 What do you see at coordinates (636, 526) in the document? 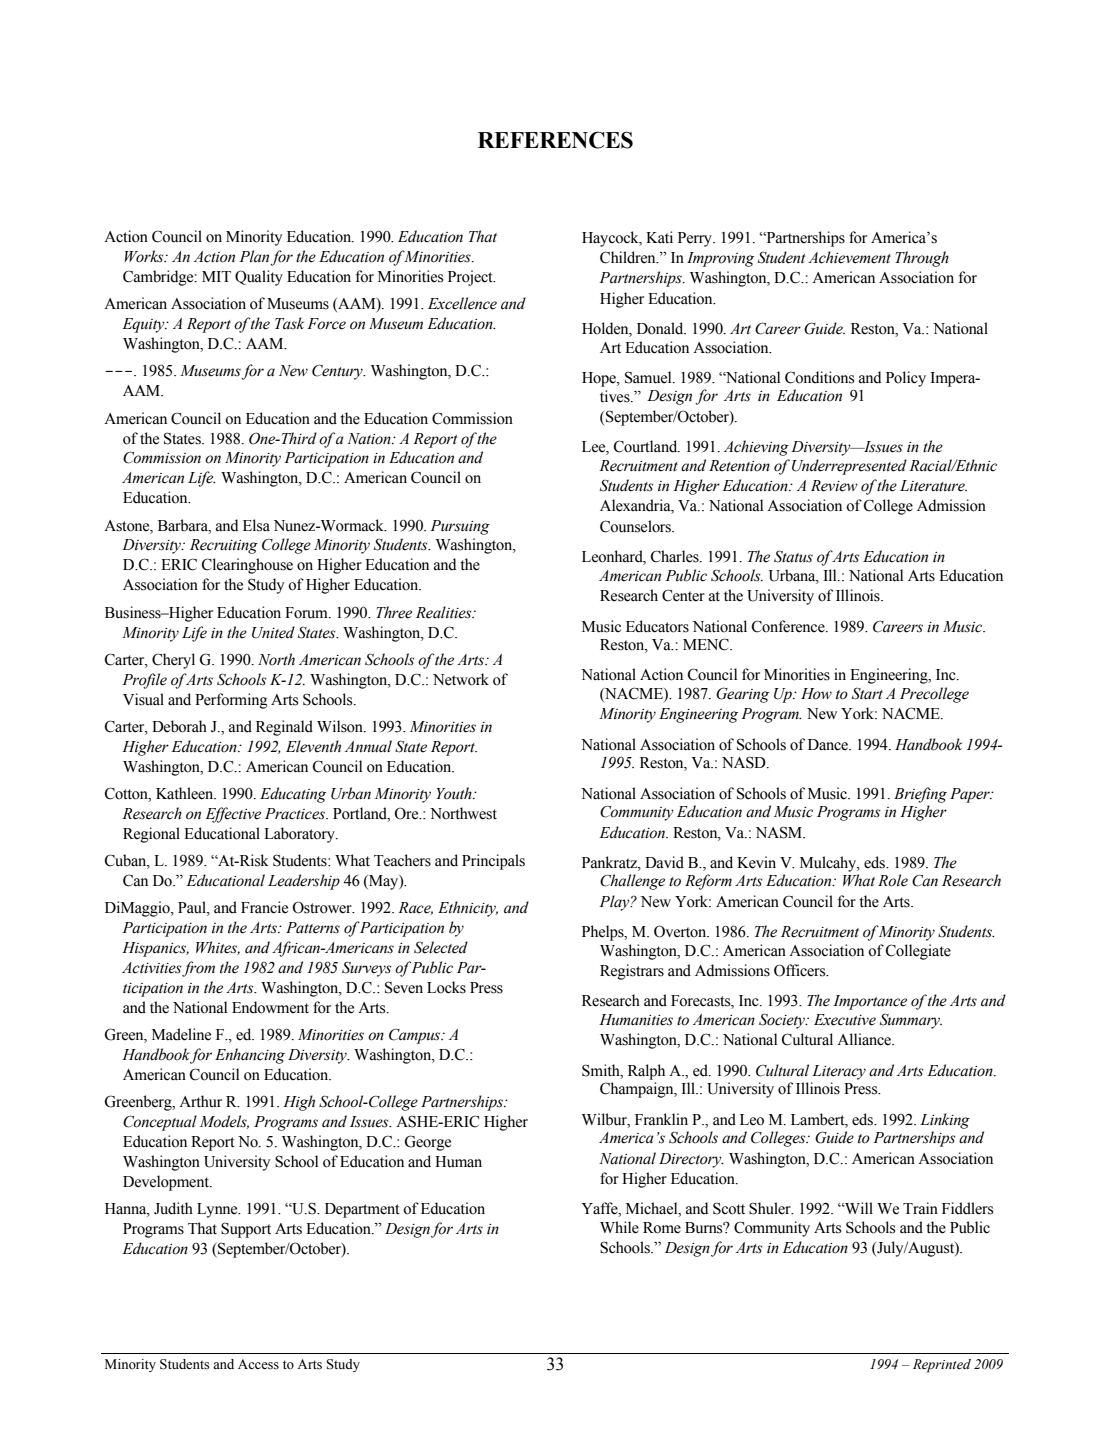
I see `Counselors` at bounding box center [636, 526].
